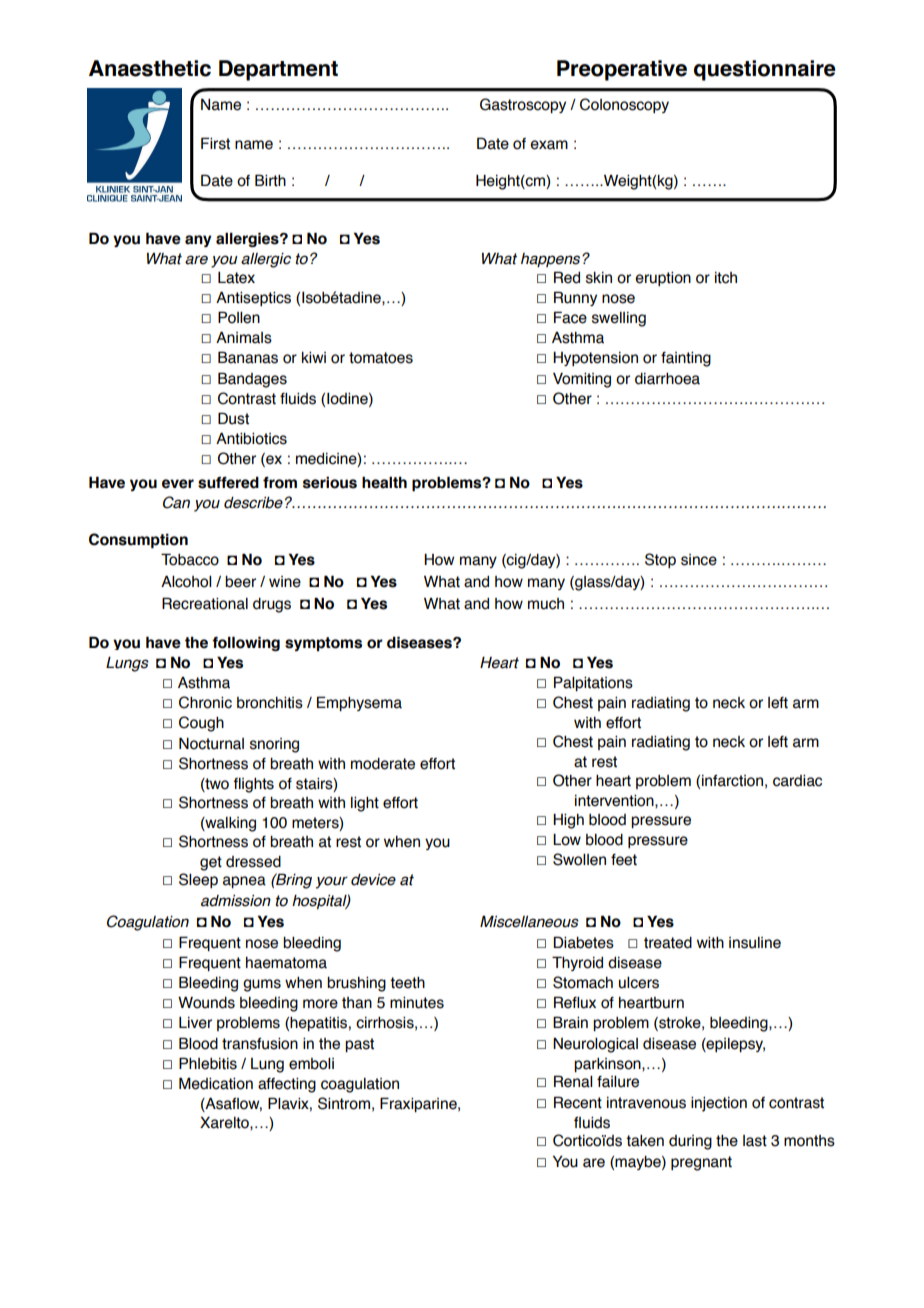 This image has height=1308, width=924. I want to click on cardiac, so click(797, 781).
